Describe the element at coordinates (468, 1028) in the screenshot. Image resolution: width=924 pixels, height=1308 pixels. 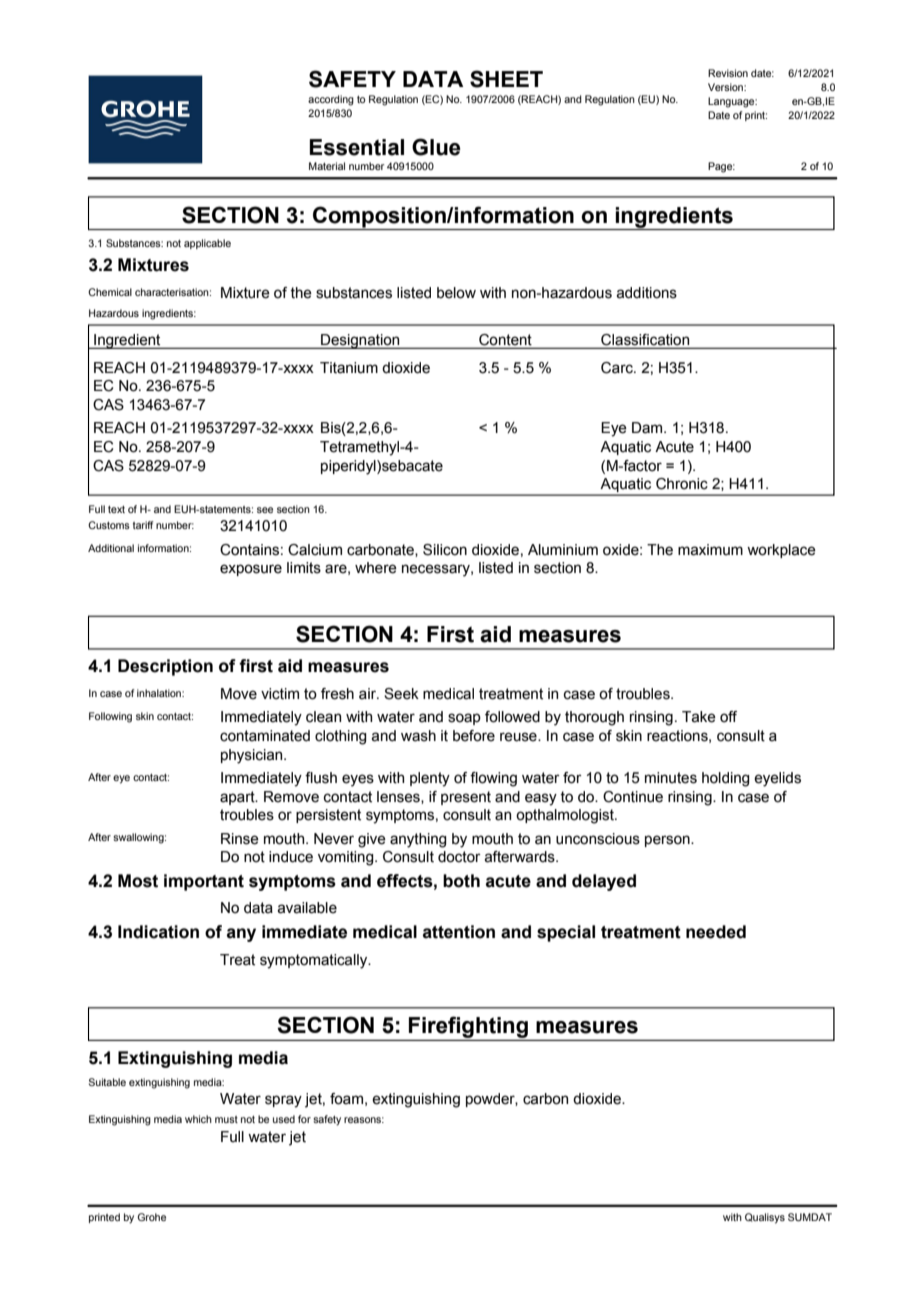
I see `Firefighting` at that location.
